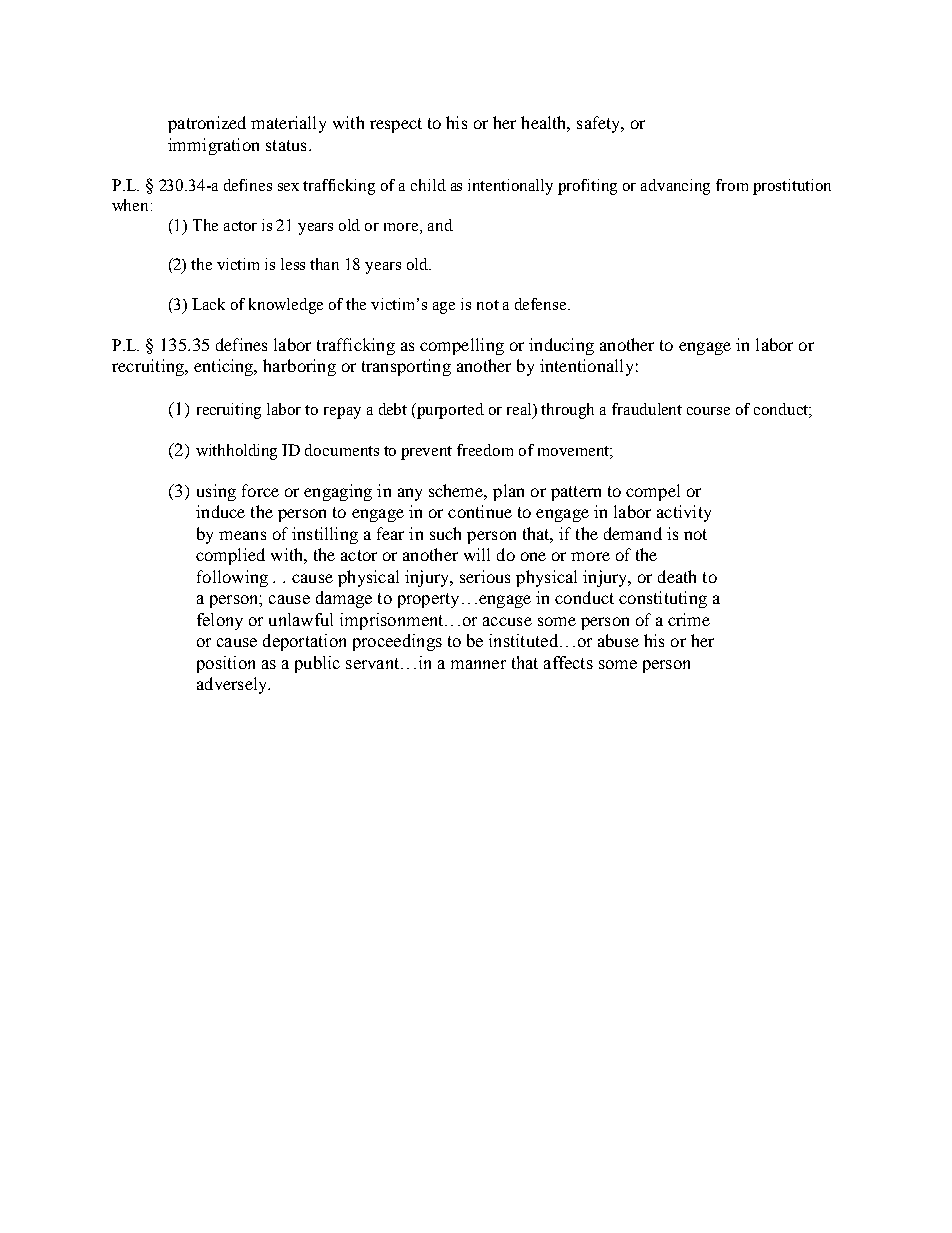  I want to click on position, so click(226, 664).
